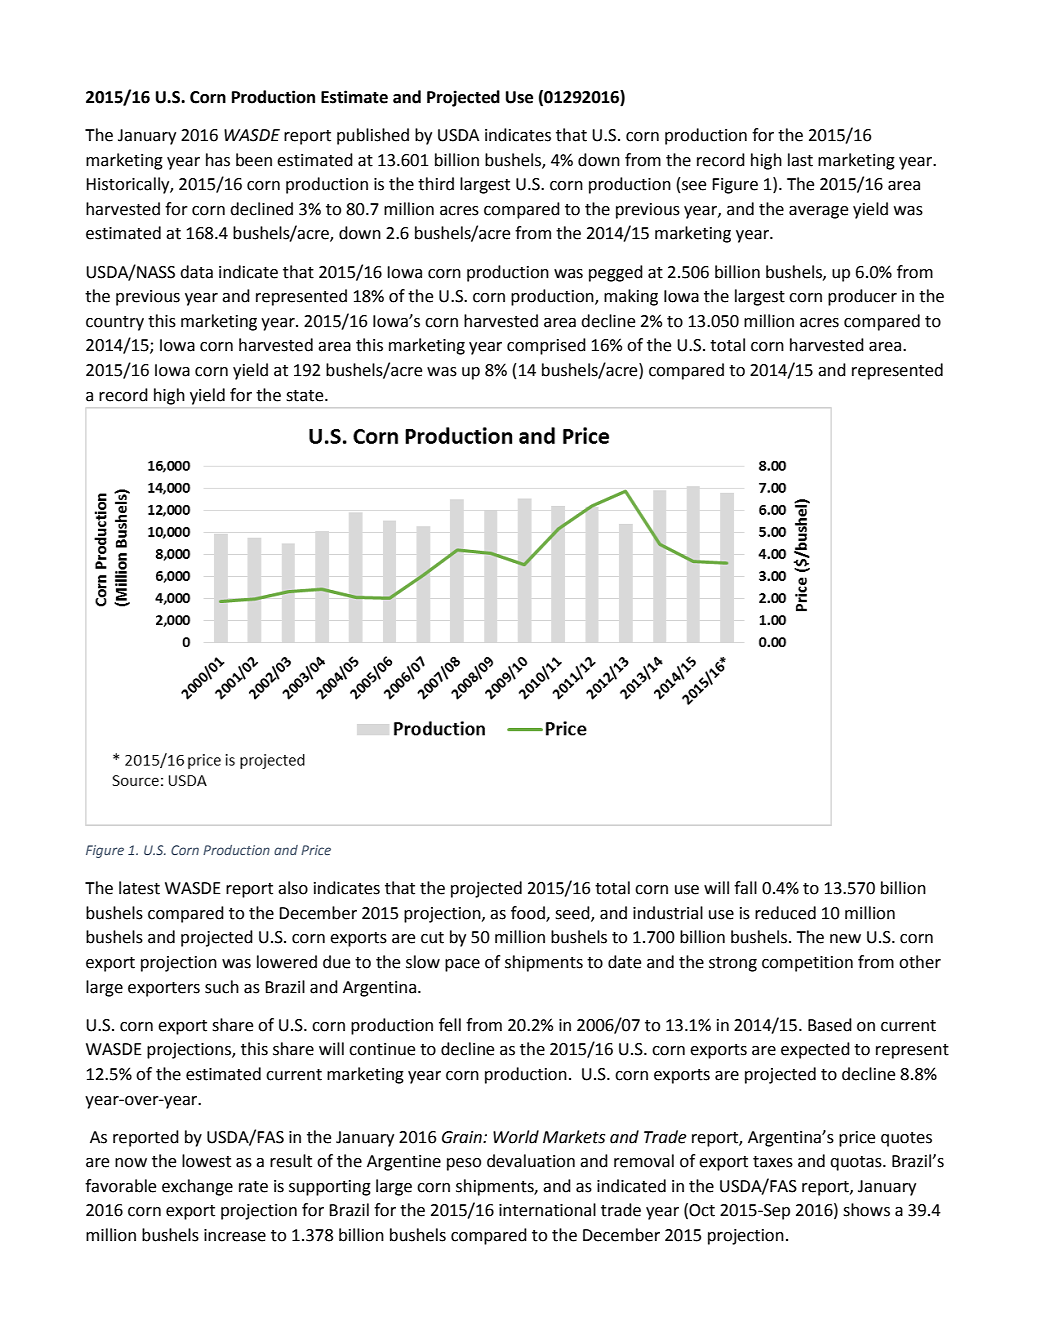 The width and height of the screenshot is (1039, 1344). Describe the element at coordinates (547, 1210) in the screenshot. I see `international` at that location.
